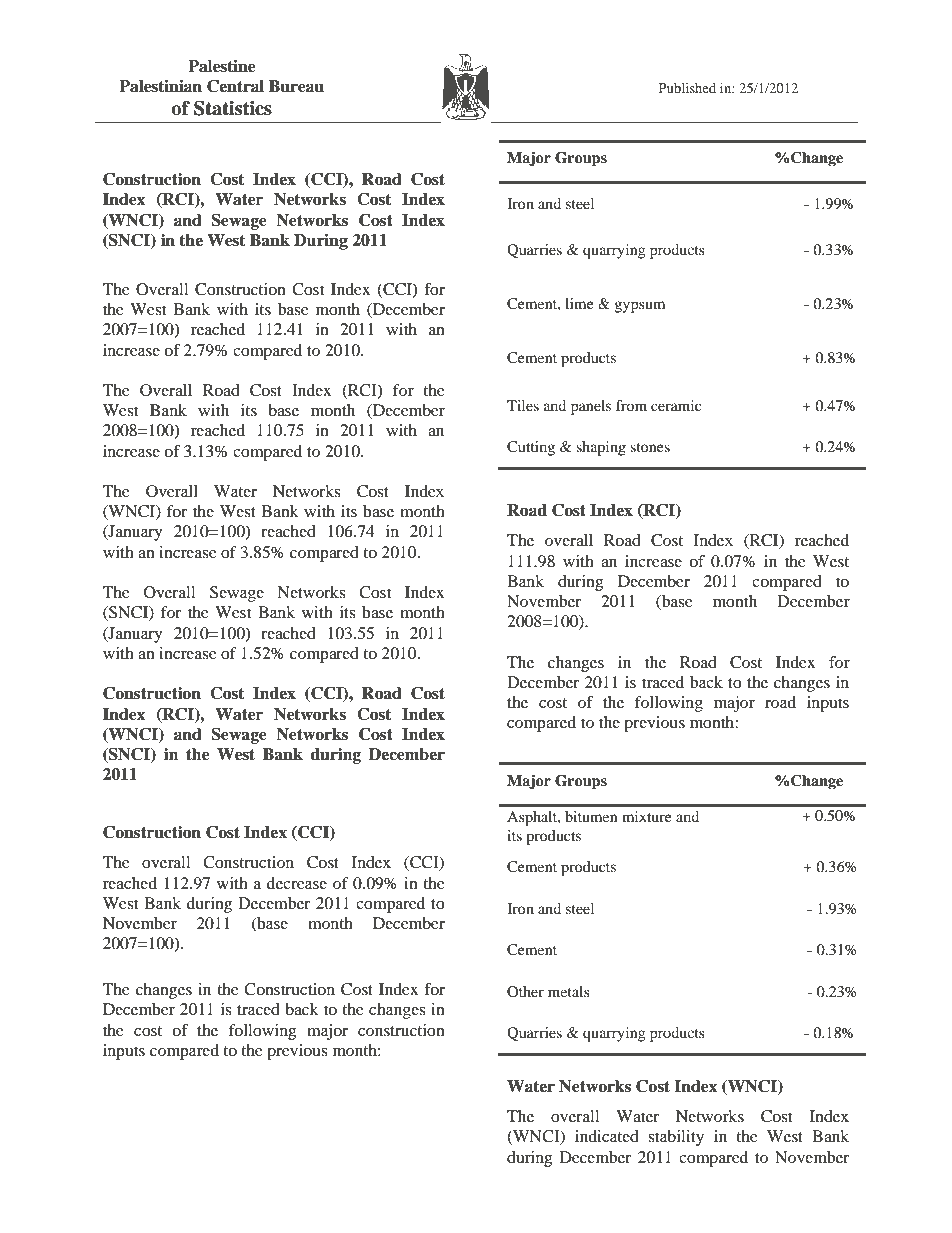 This document has height=1233, width=952. Describe the element at coordinates (531, 448) in the document. I see `Cutting` at that location.
